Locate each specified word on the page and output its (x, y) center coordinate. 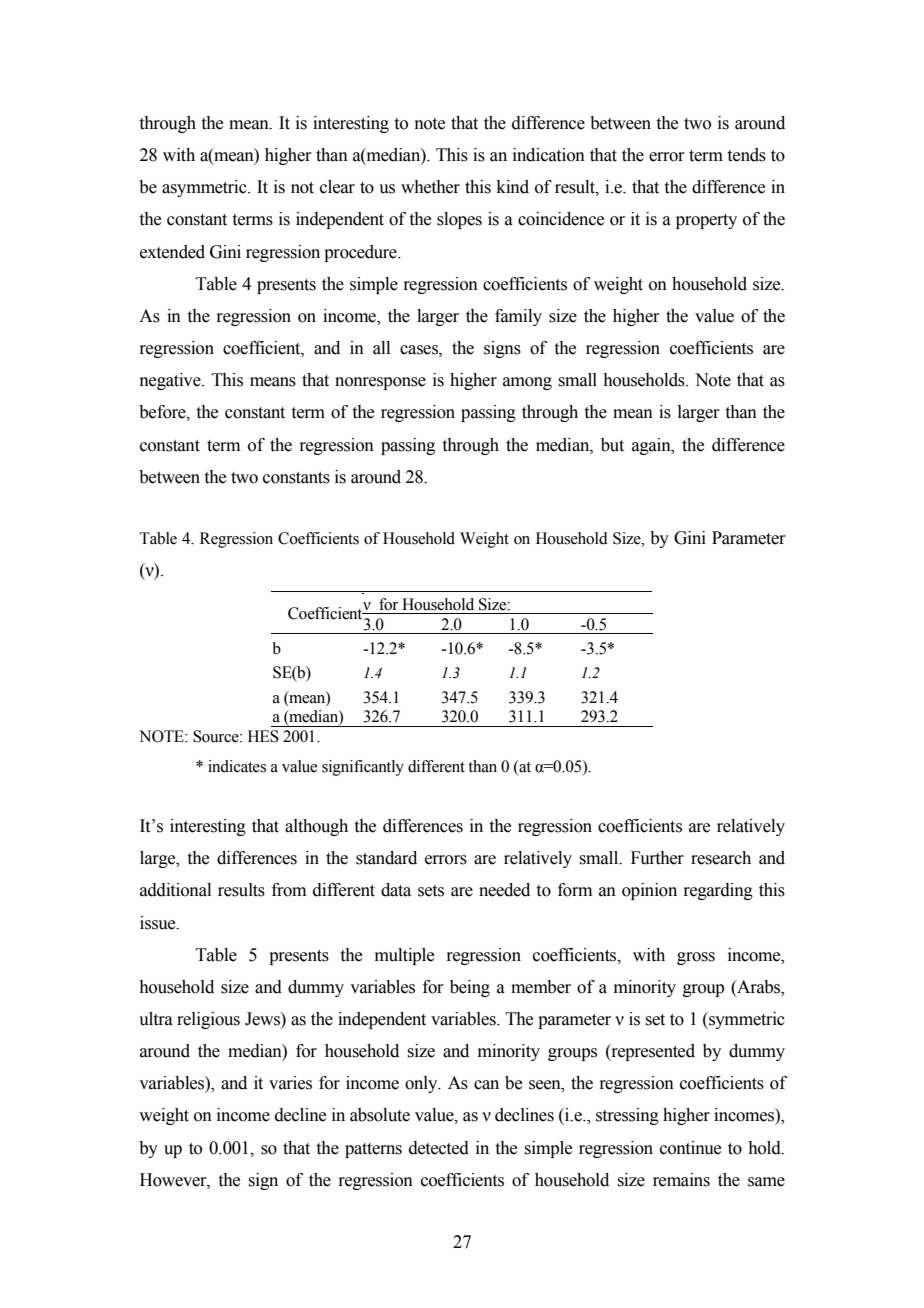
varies (290, 1083)
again (652, 446)
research (721, 858)
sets (431, 891)
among (527, 383)
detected (439, 1148)
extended (172, 252)
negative (171, 381)
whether (430, 187)
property (706, 221)
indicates (237, 766)
